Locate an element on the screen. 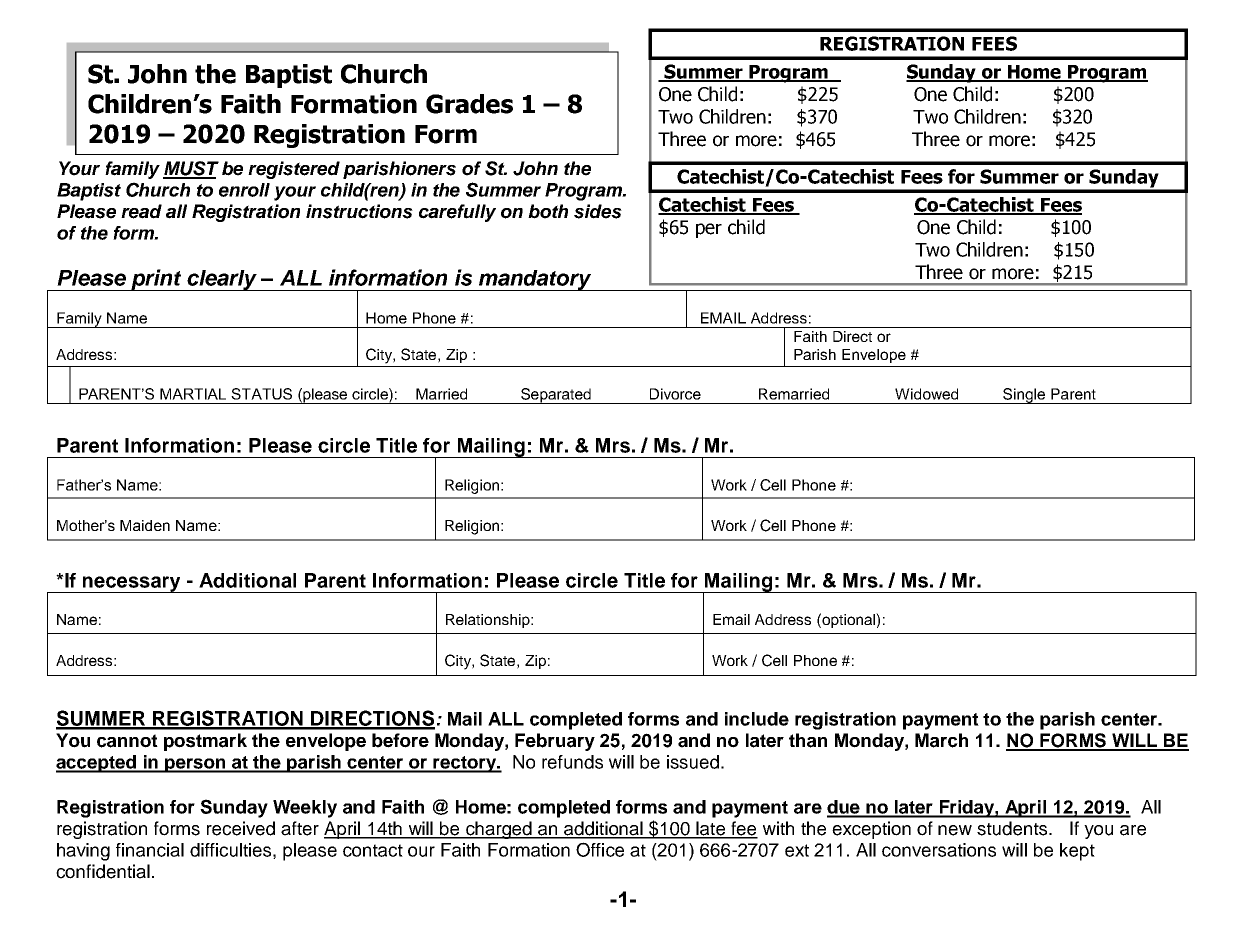 This screenshot has height=952, width=1233. sides is located at coordinates (598, 211).
